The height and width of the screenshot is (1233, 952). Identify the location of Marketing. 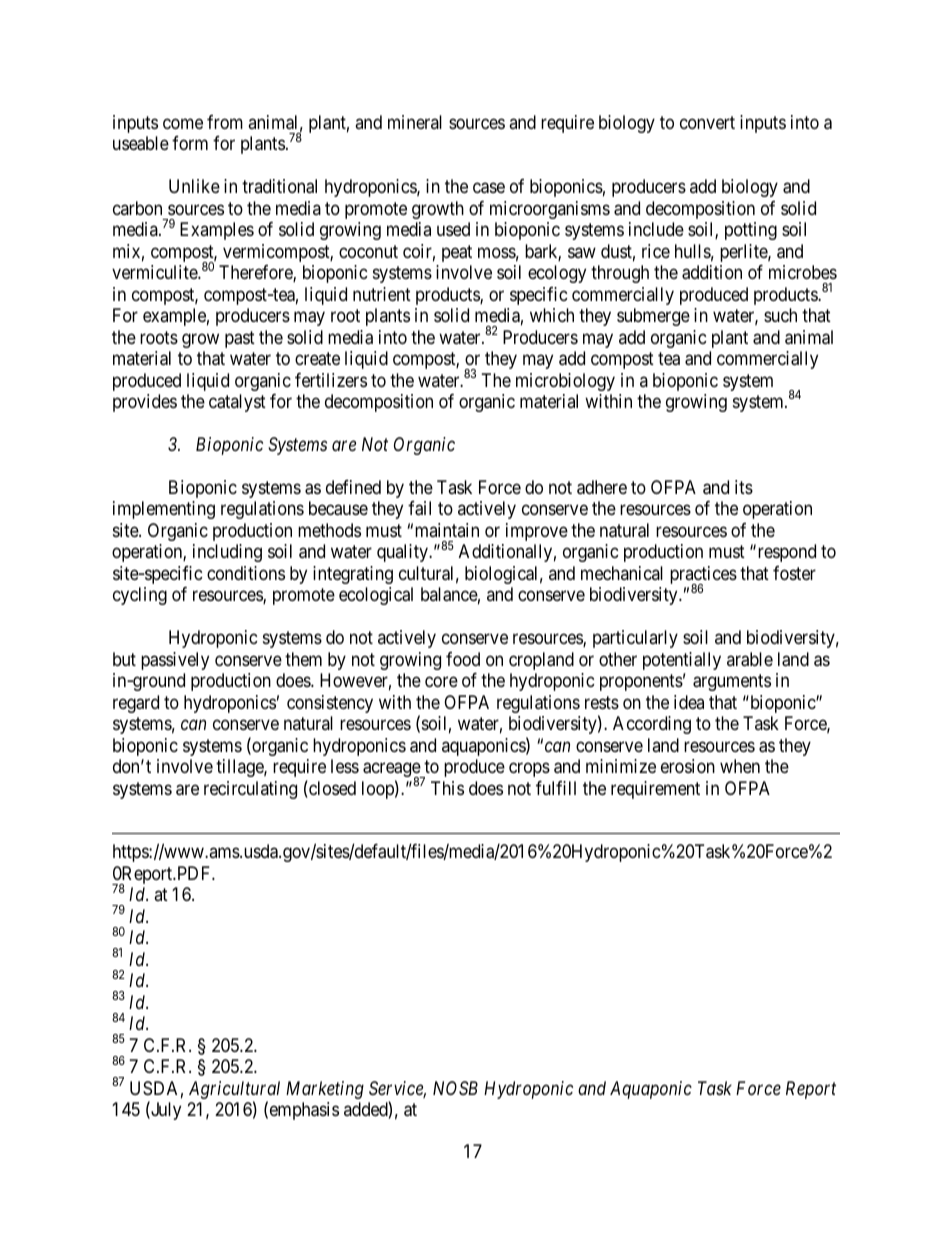
(325, 1090).
